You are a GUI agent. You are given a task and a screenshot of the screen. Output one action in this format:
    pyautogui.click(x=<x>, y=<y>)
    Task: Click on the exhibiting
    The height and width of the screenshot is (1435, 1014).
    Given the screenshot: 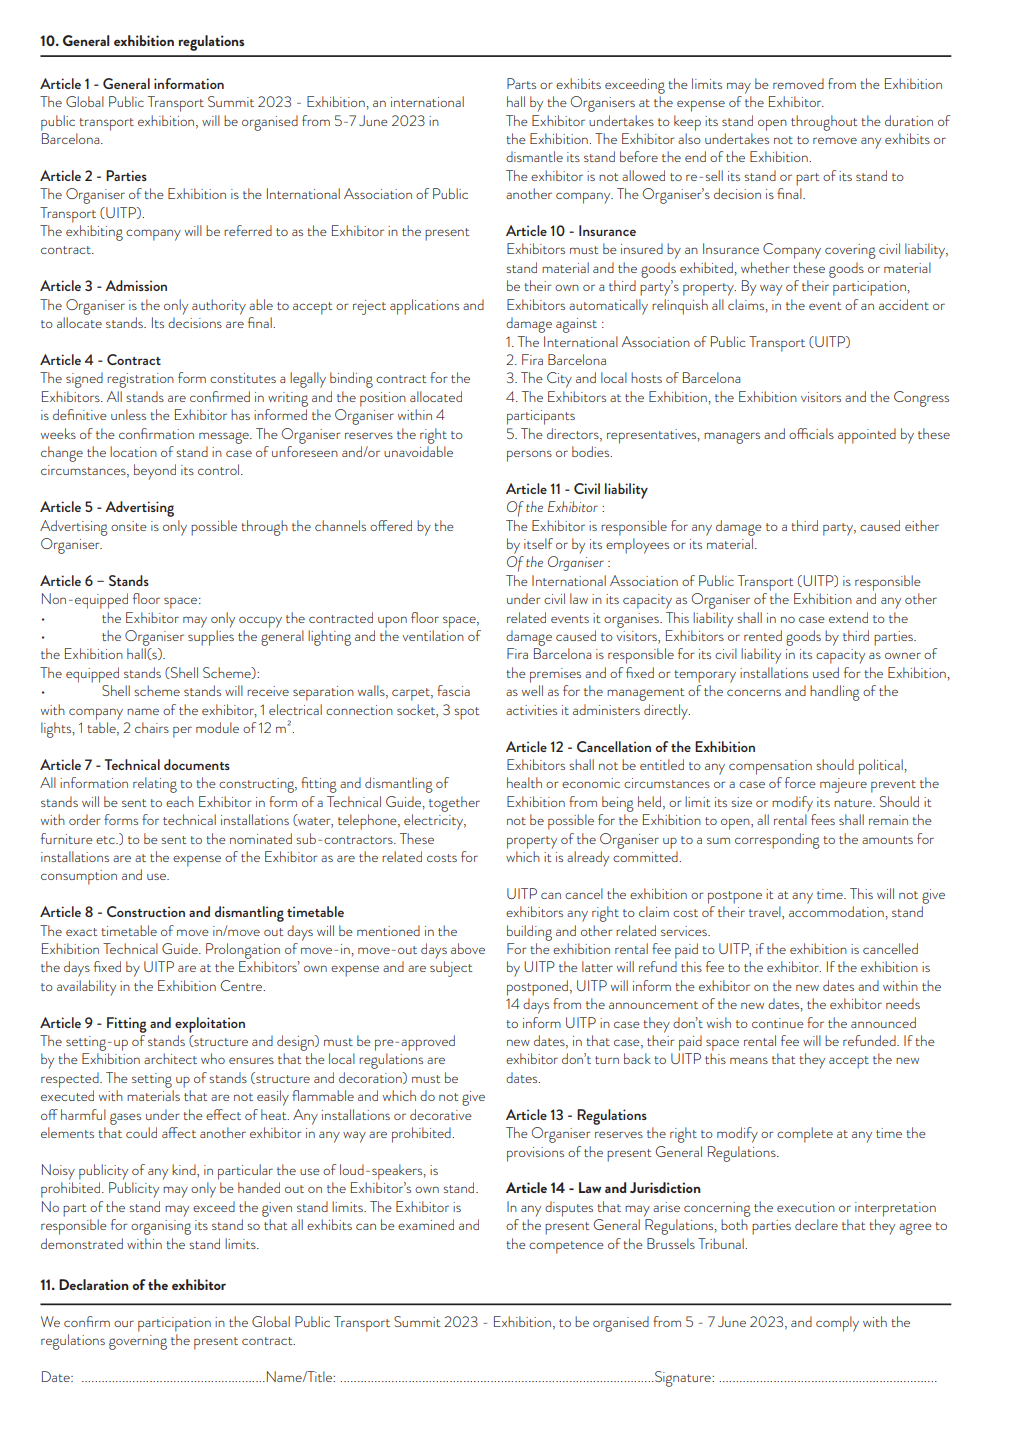 What is the action you would take?
    pyautogui.click(x=94, y=233)
